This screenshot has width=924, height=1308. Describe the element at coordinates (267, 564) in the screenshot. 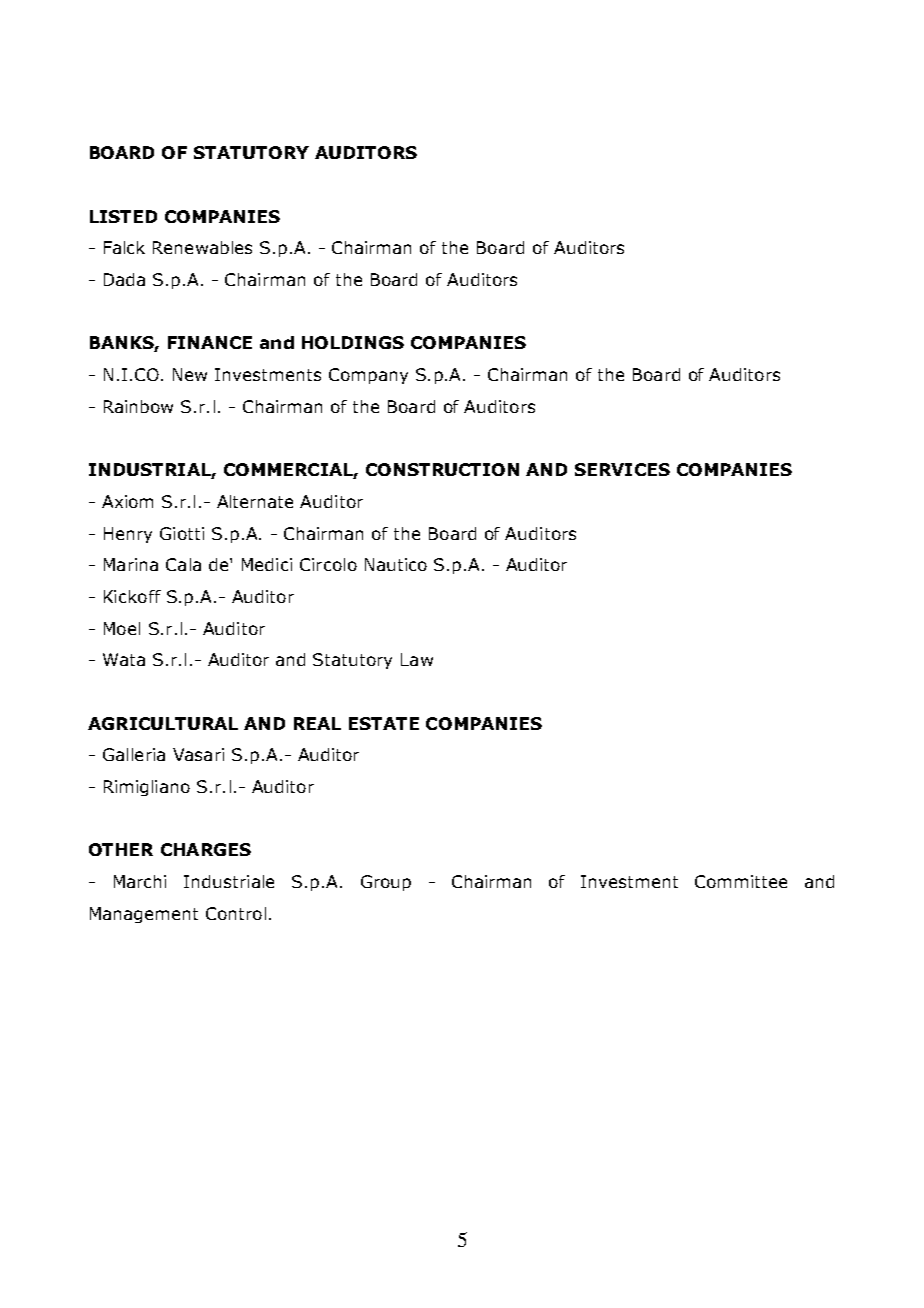

I see `Medici` at that location.
